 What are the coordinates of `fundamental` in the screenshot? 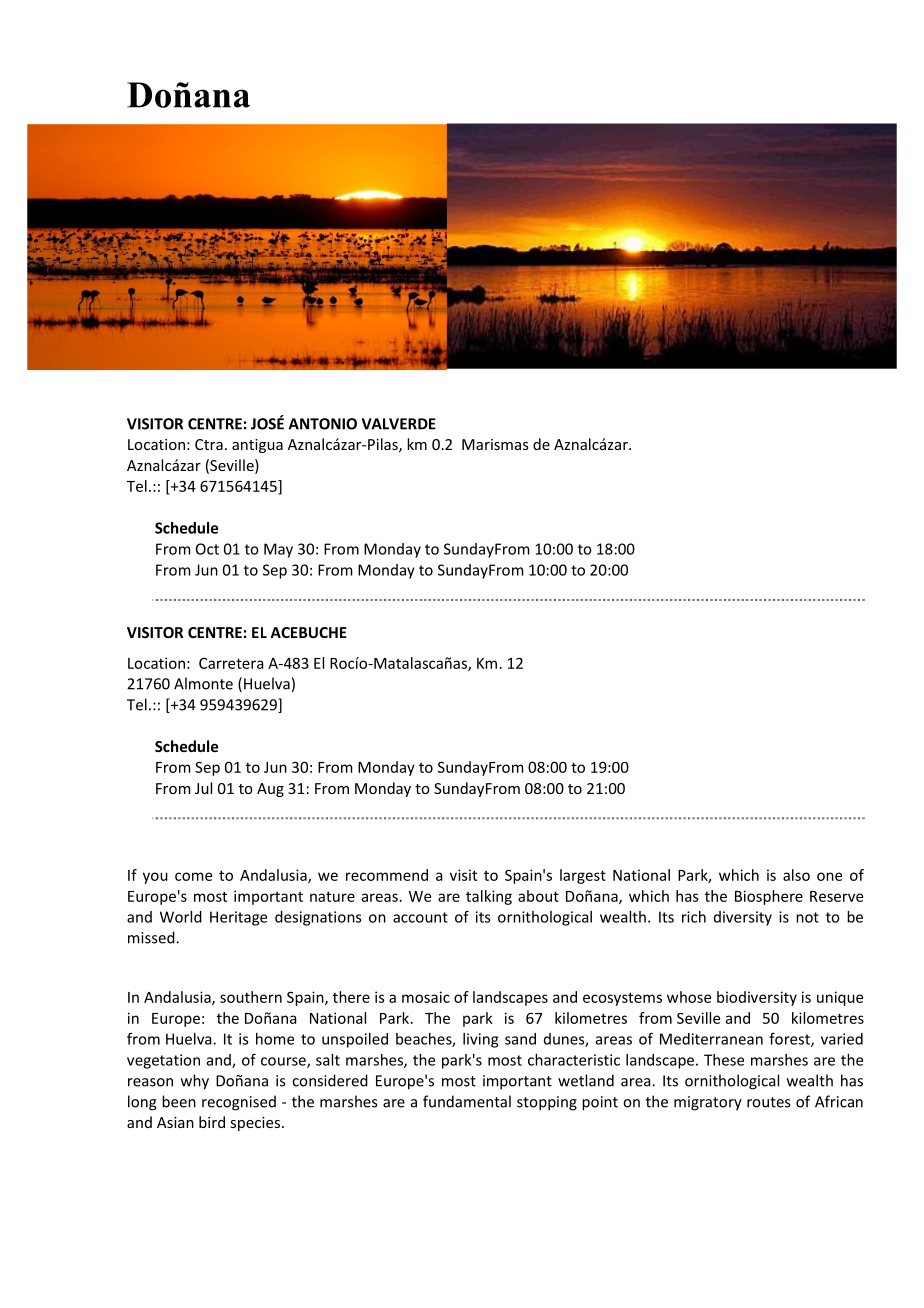 It's located at (467, 1101).
